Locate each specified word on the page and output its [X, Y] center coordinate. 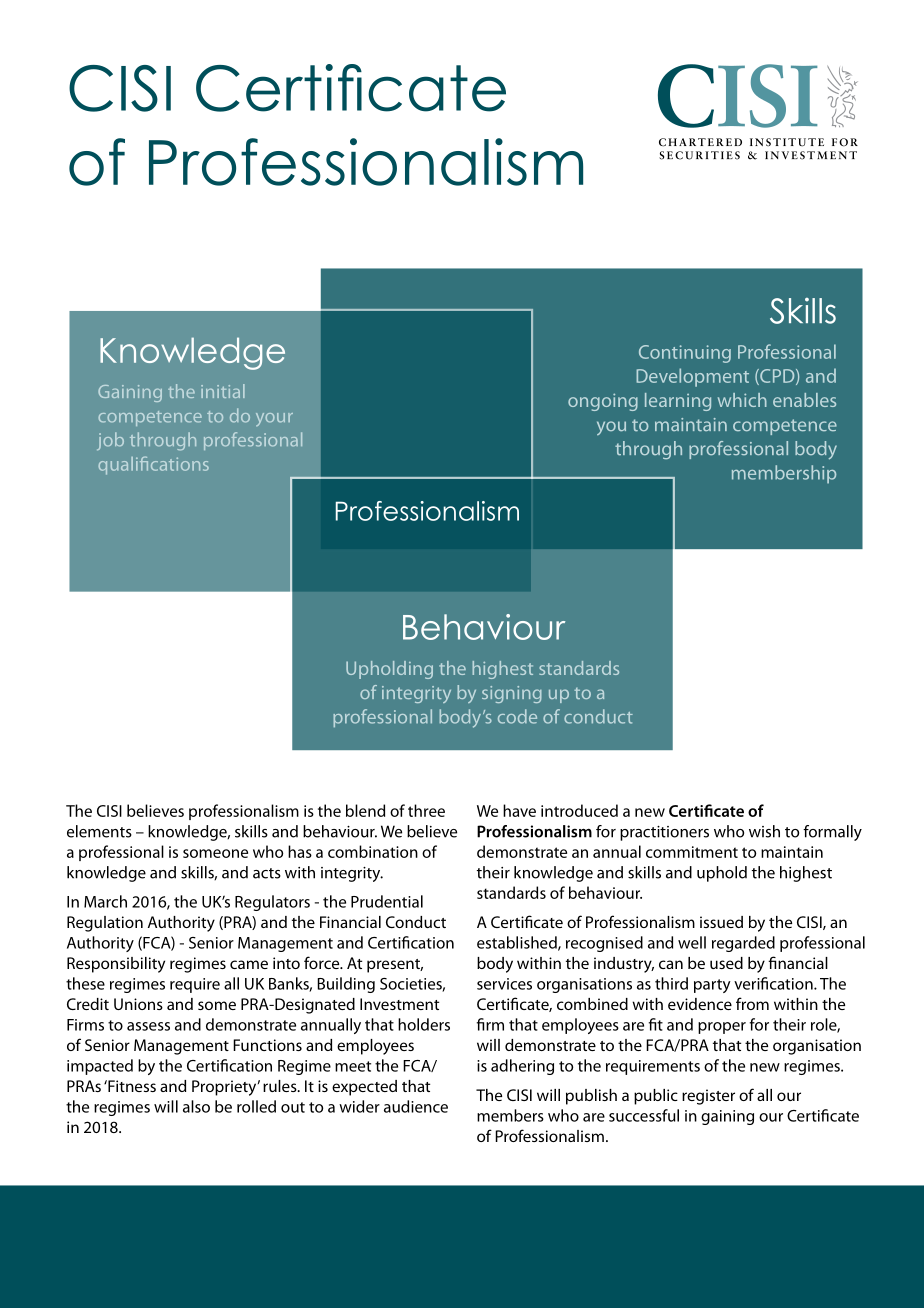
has [300, 851]
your [274, 419]
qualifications [153, 465]
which [742, 400]
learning [678, 402]
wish [764, 831]
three [426, 810]
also [196, 1106]
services [504, 984]
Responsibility [116, 965]
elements [99, 831]
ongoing [603, 402]
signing [512, 694]
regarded [743, 944]
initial [223, 391]
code [517, 716]
